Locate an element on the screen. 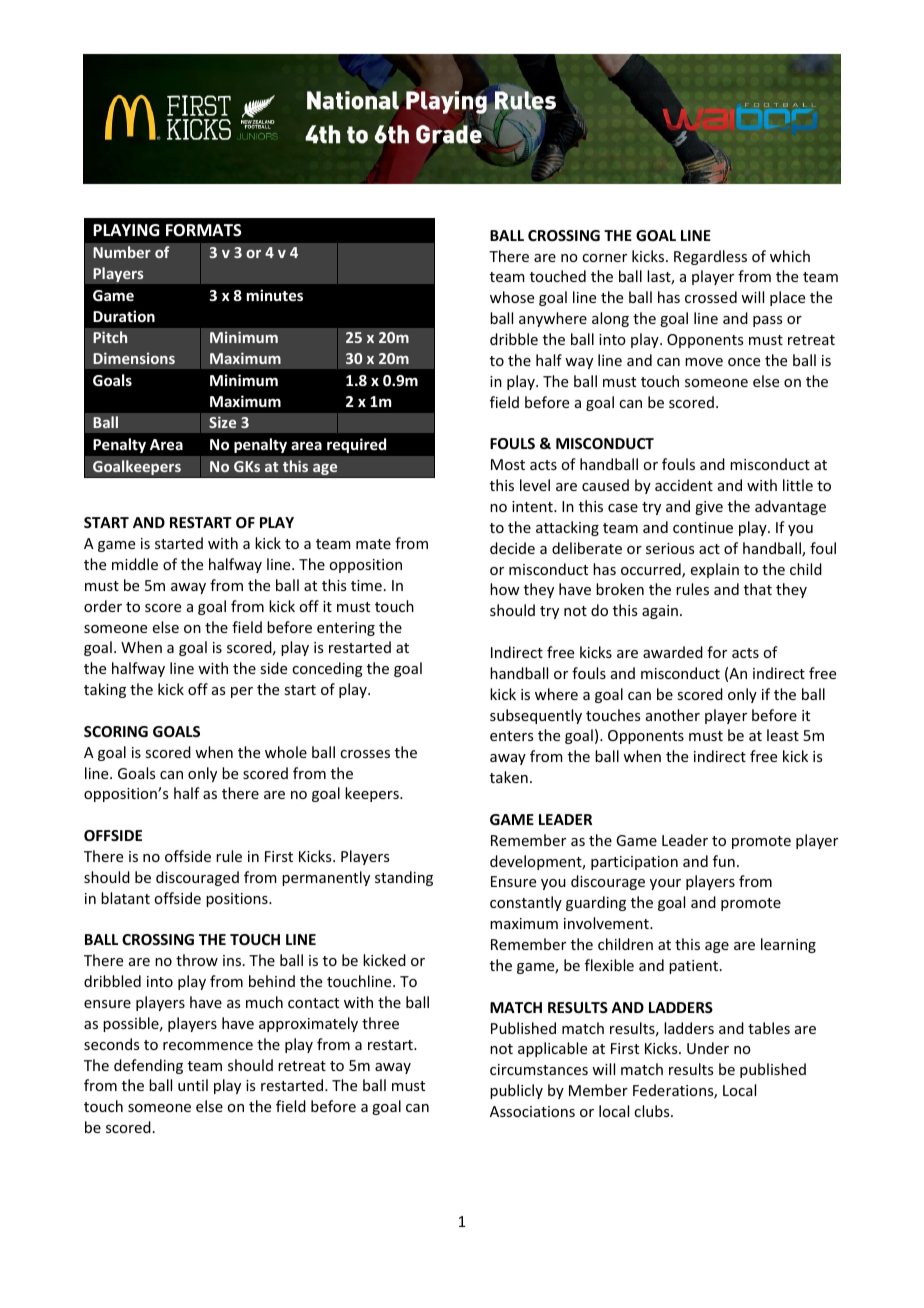 The image size is (924, 1308). fun is located at coordinates (724, 861).
